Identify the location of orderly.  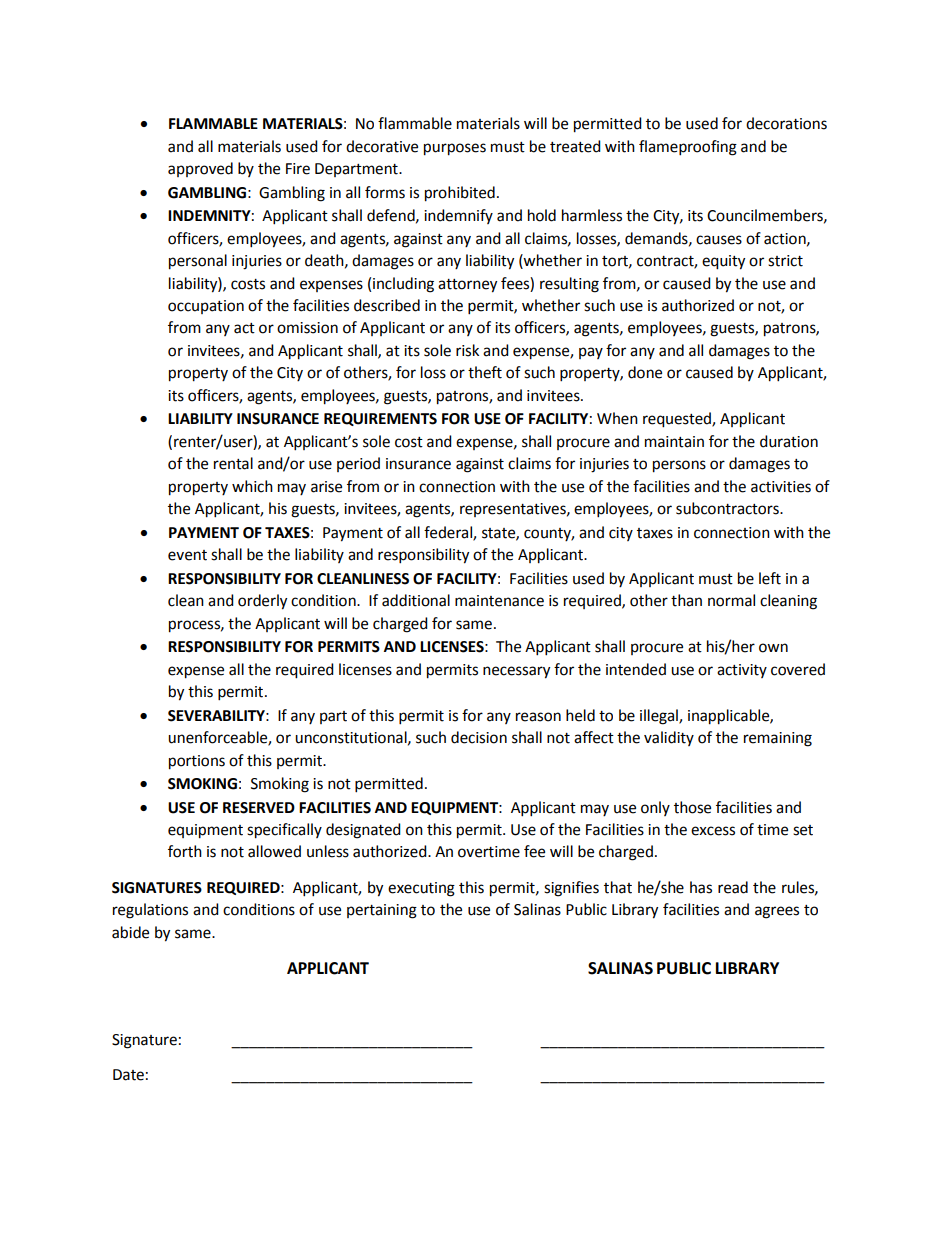
(262, 602).
